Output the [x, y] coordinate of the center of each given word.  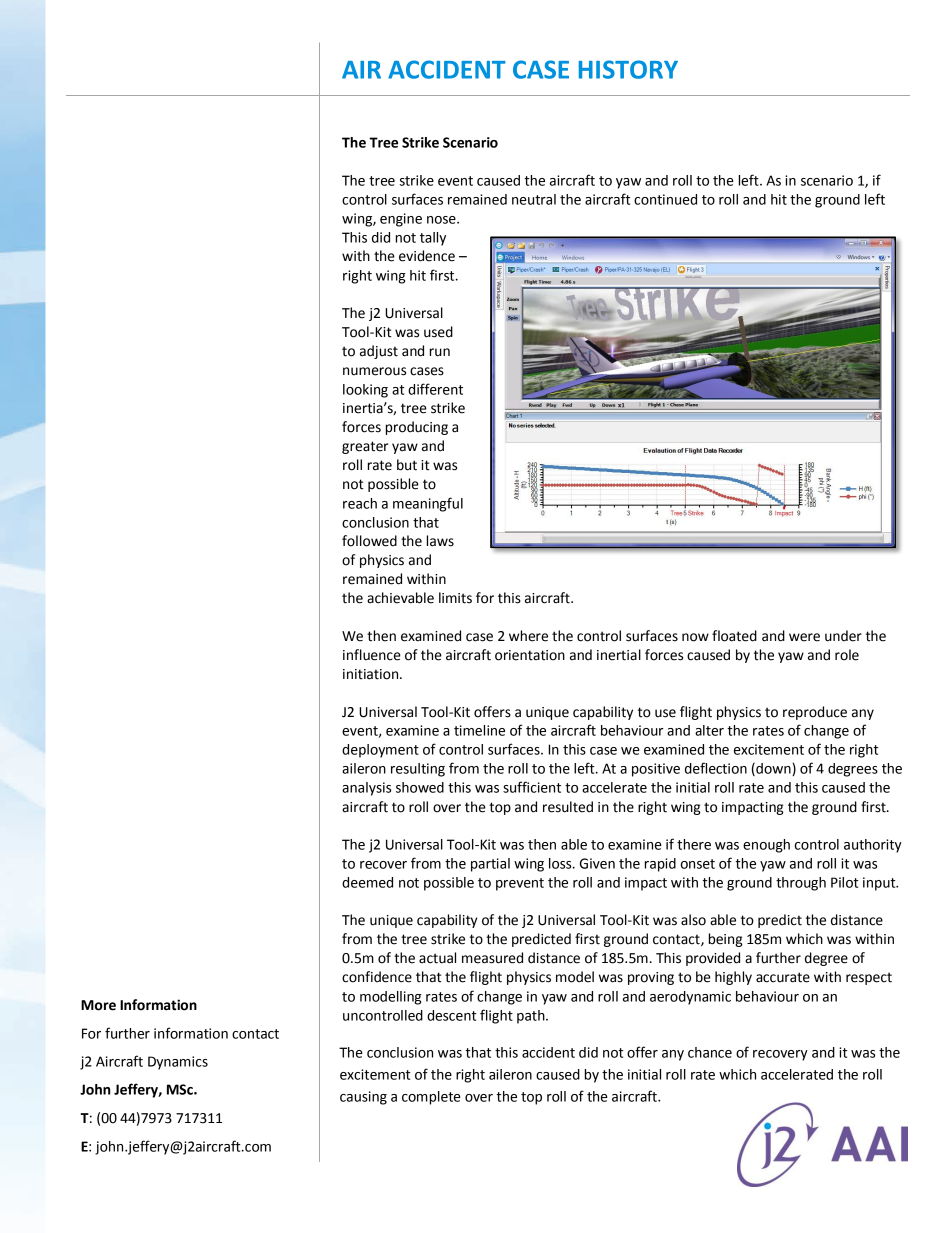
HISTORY [628, 69]
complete [431, 1098]
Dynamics [178, 1063]
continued [665, 199]
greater [365, 447]
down [773, 769]
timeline [479, 730]
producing [417, 428]
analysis [366, 789]
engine [401, 220]
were [804, 637]
